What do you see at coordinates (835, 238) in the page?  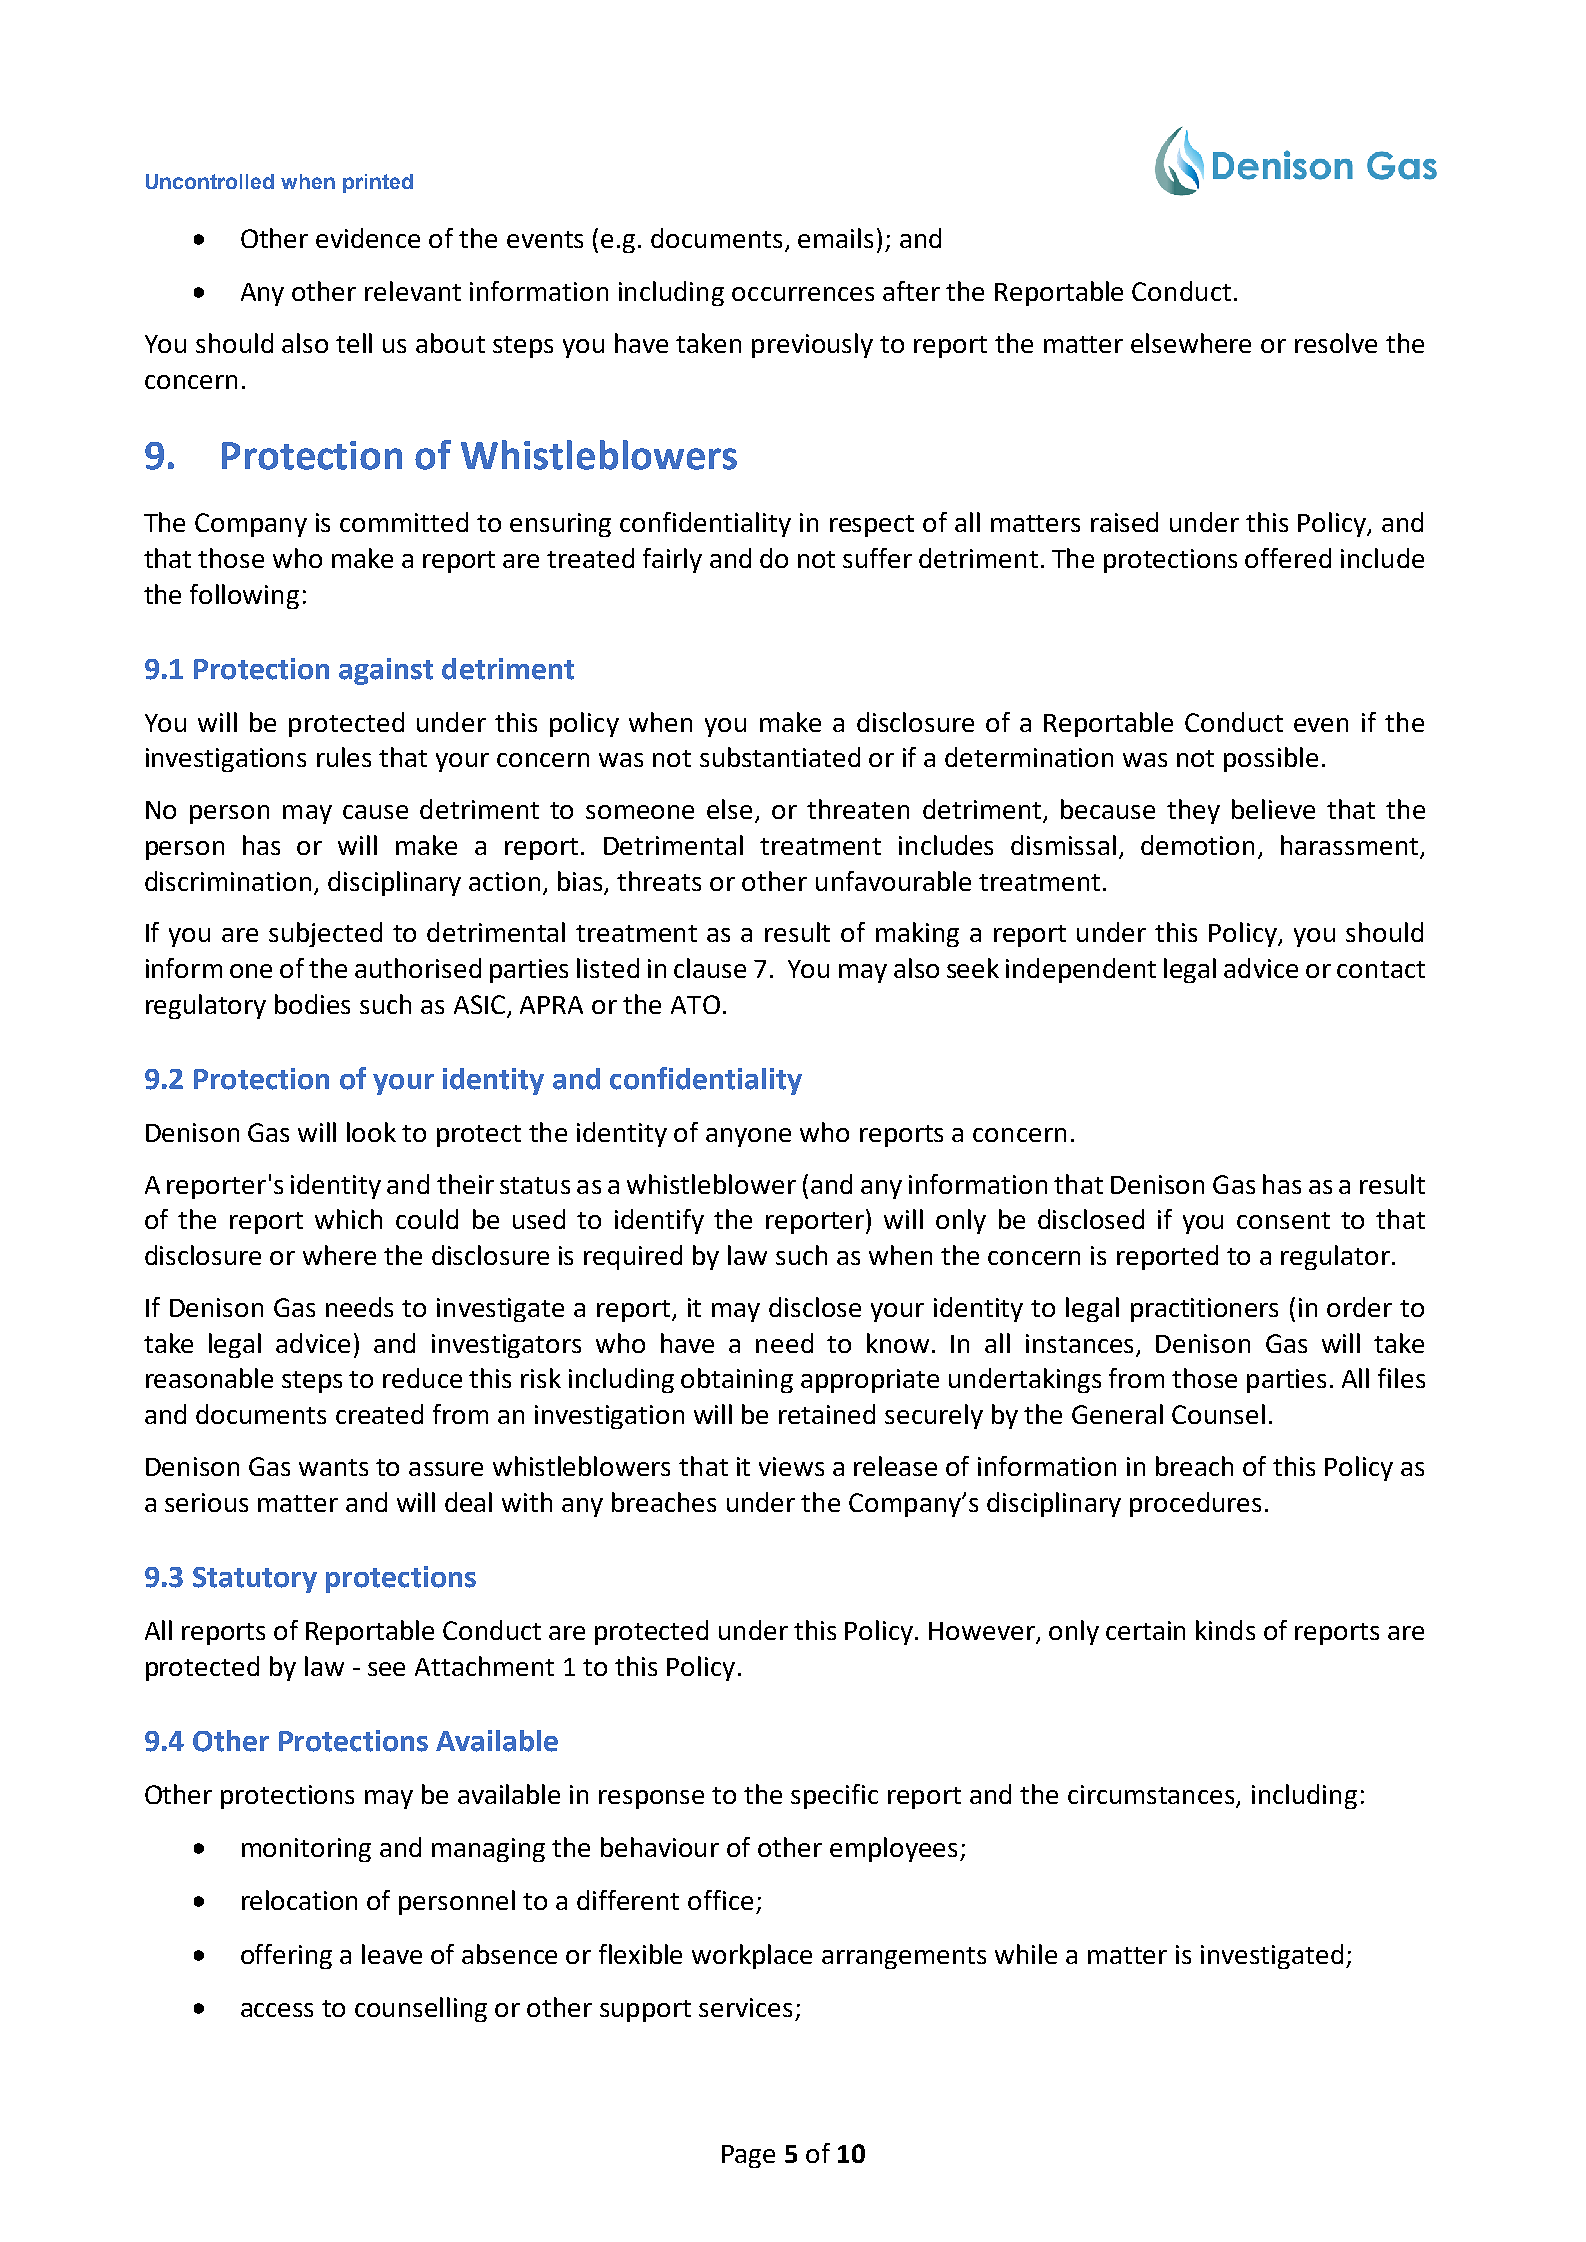 I see `emails` at bounding box center [835, 238].
